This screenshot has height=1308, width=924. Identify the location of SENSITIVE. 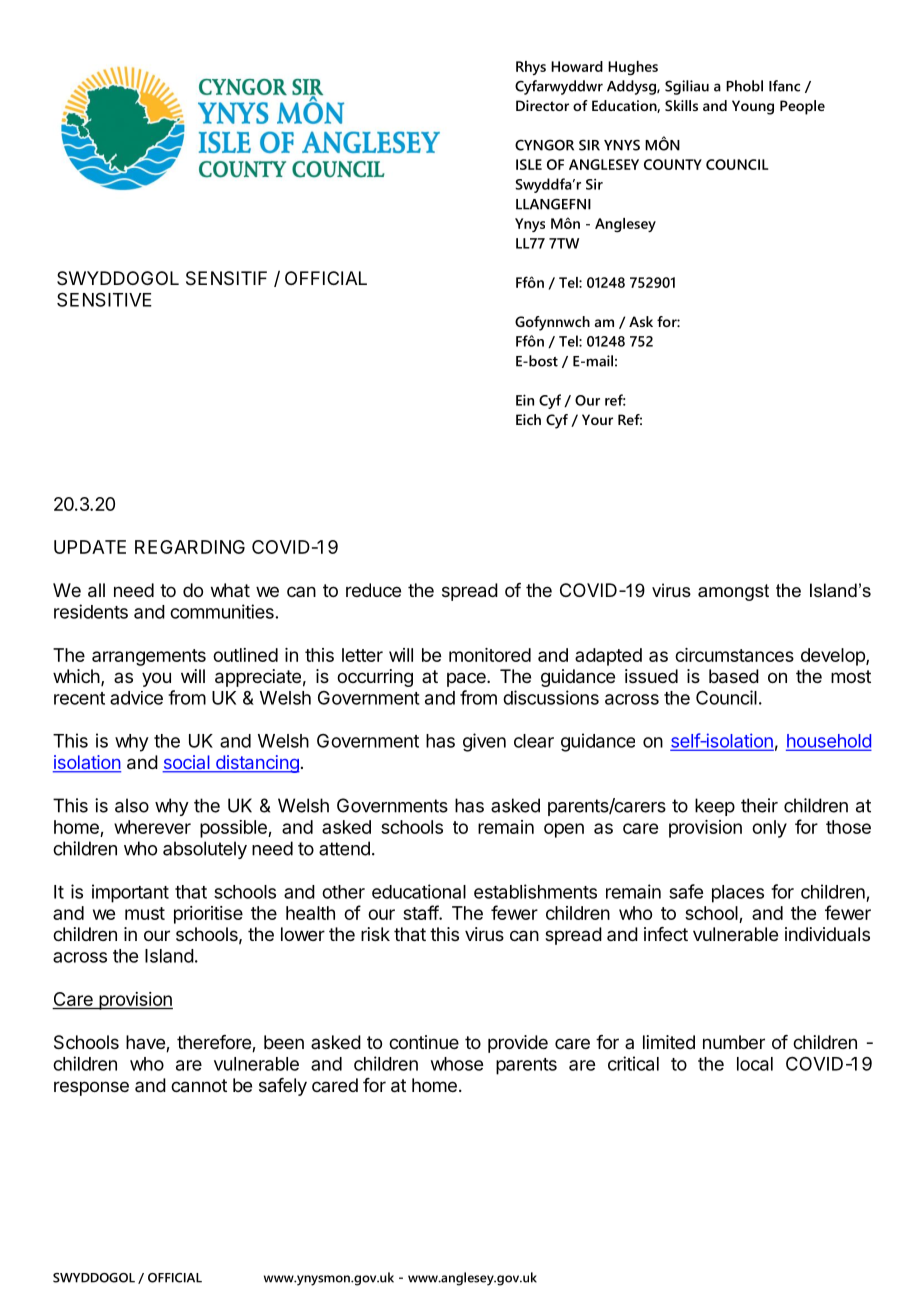
(104, 299).
